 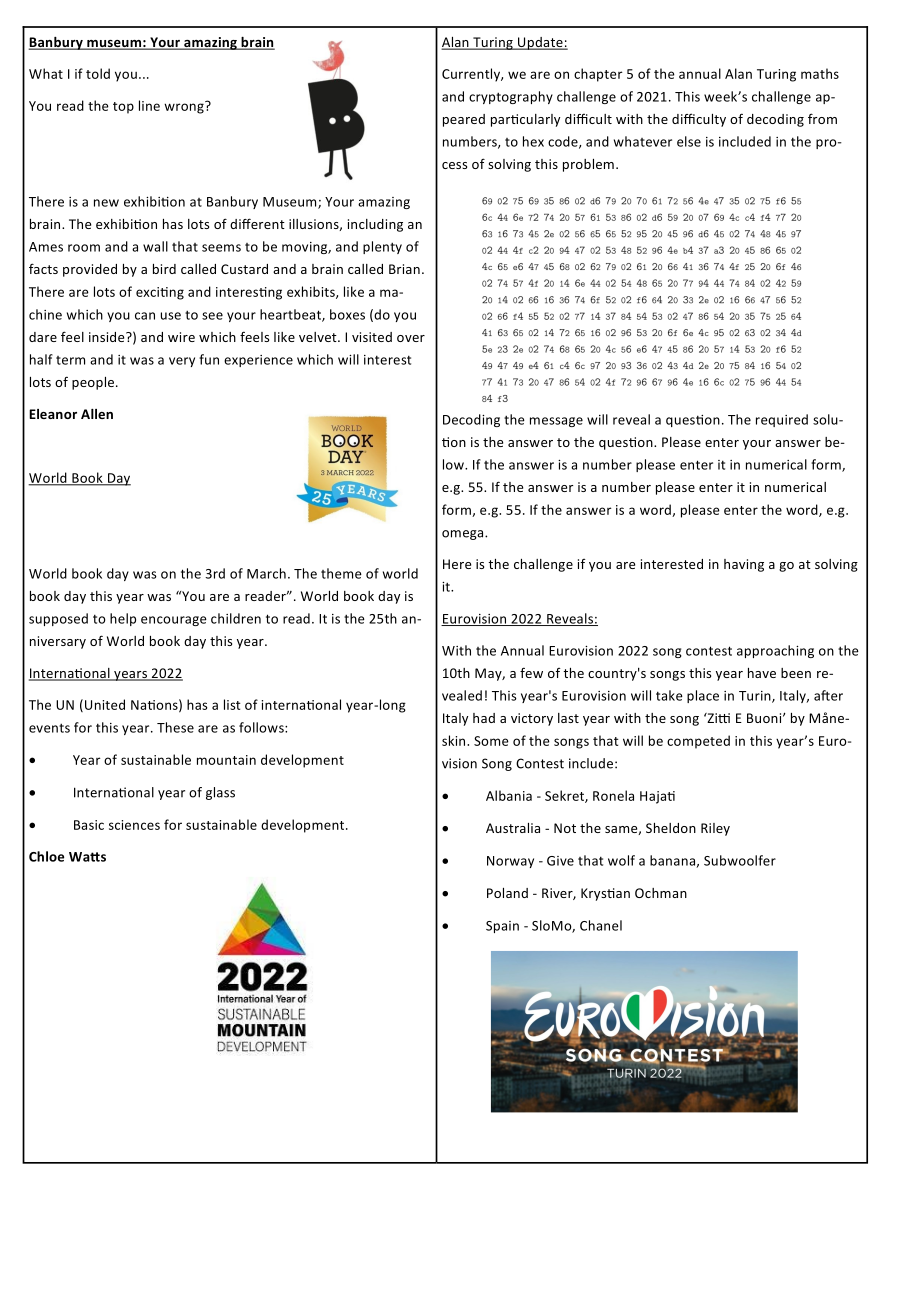 What do you see at coordinates (511, 97) in the screenshot?
I see `cryptography` at bounding box center [511, 97].
